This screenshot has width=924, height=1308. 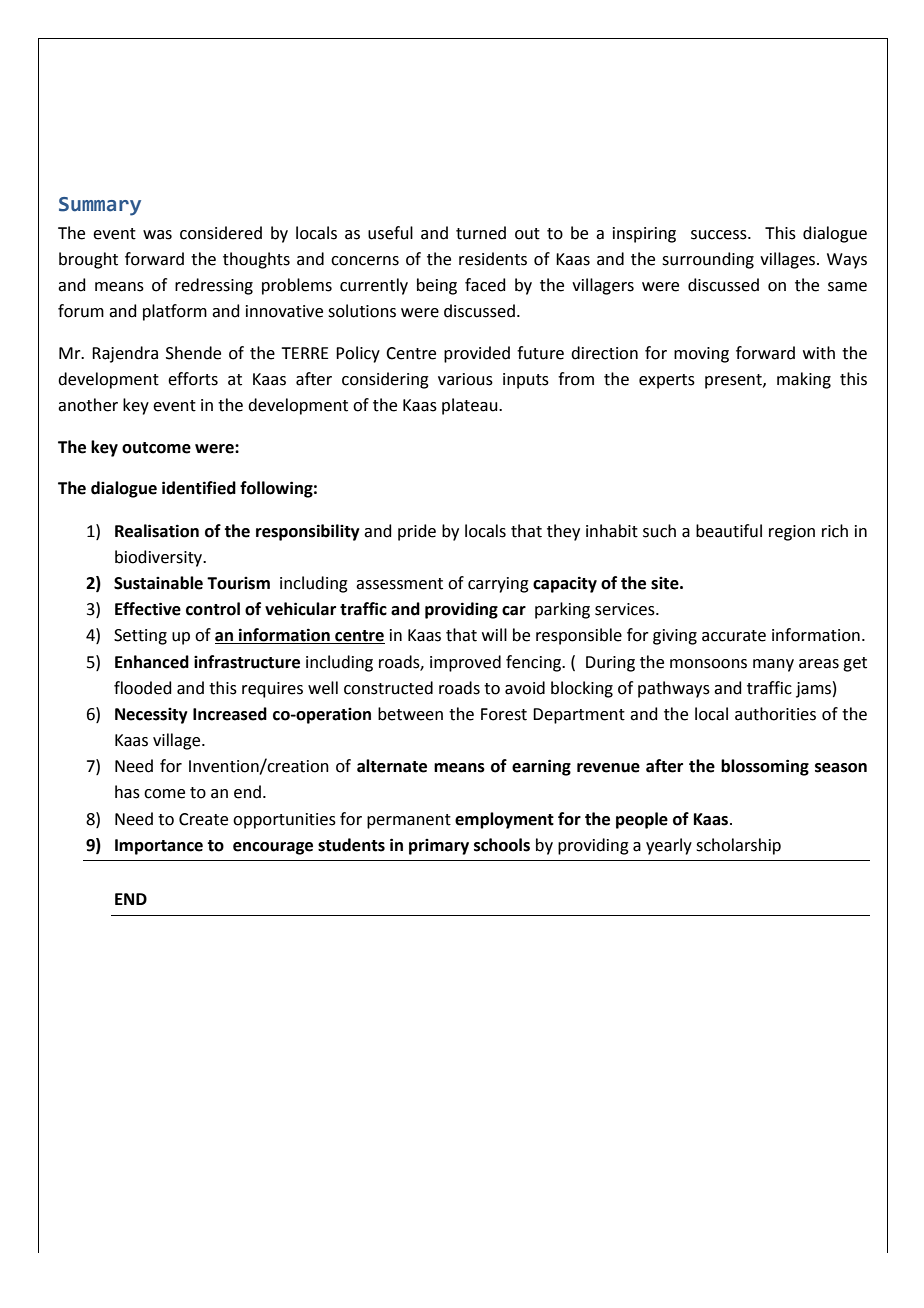 What do you see at coordinates (847, 287) in the screenshot?
I see `same` at bounding box center [847, 287].
